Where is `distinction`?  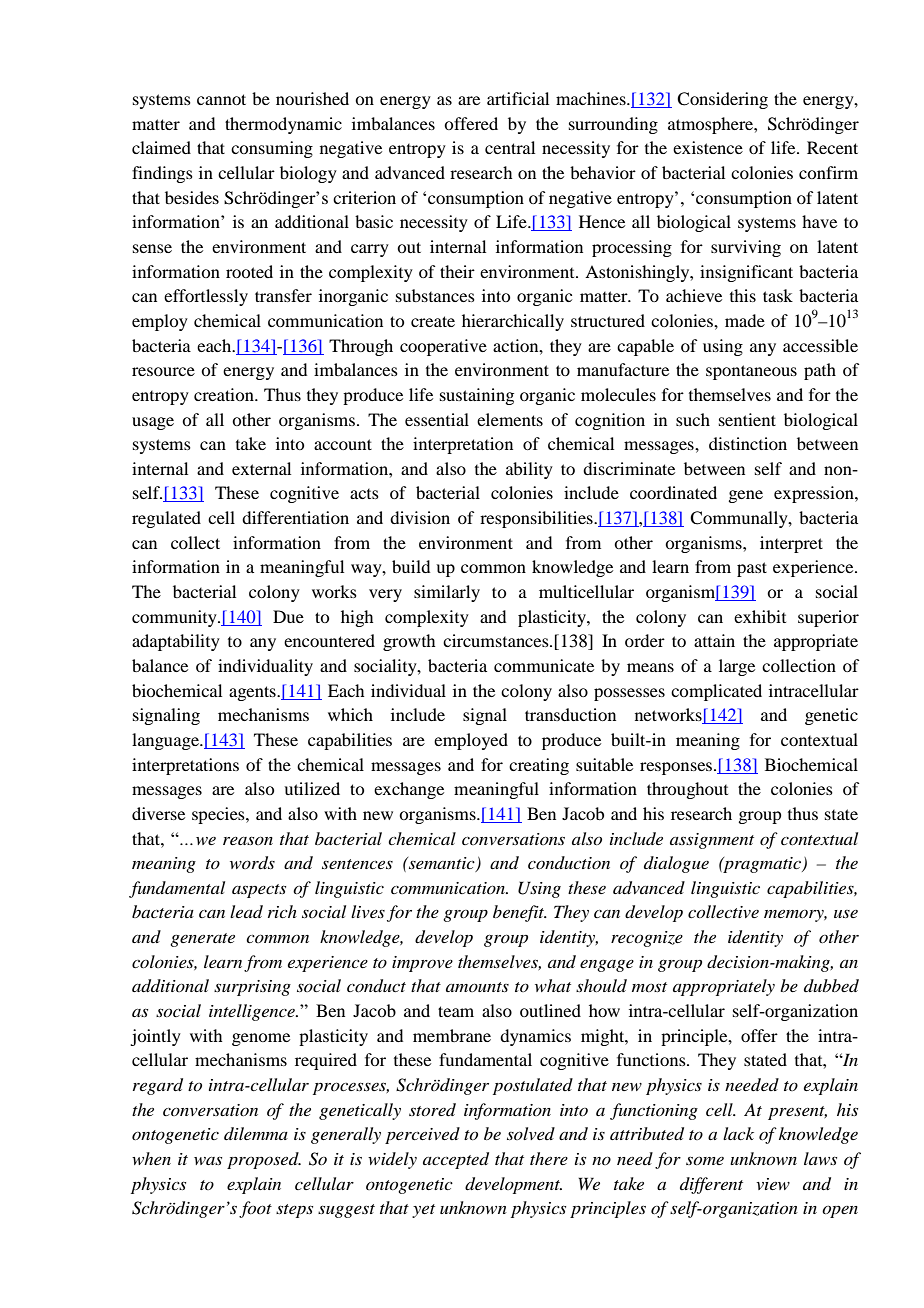
distinction is located at coordinates (748, 443).
